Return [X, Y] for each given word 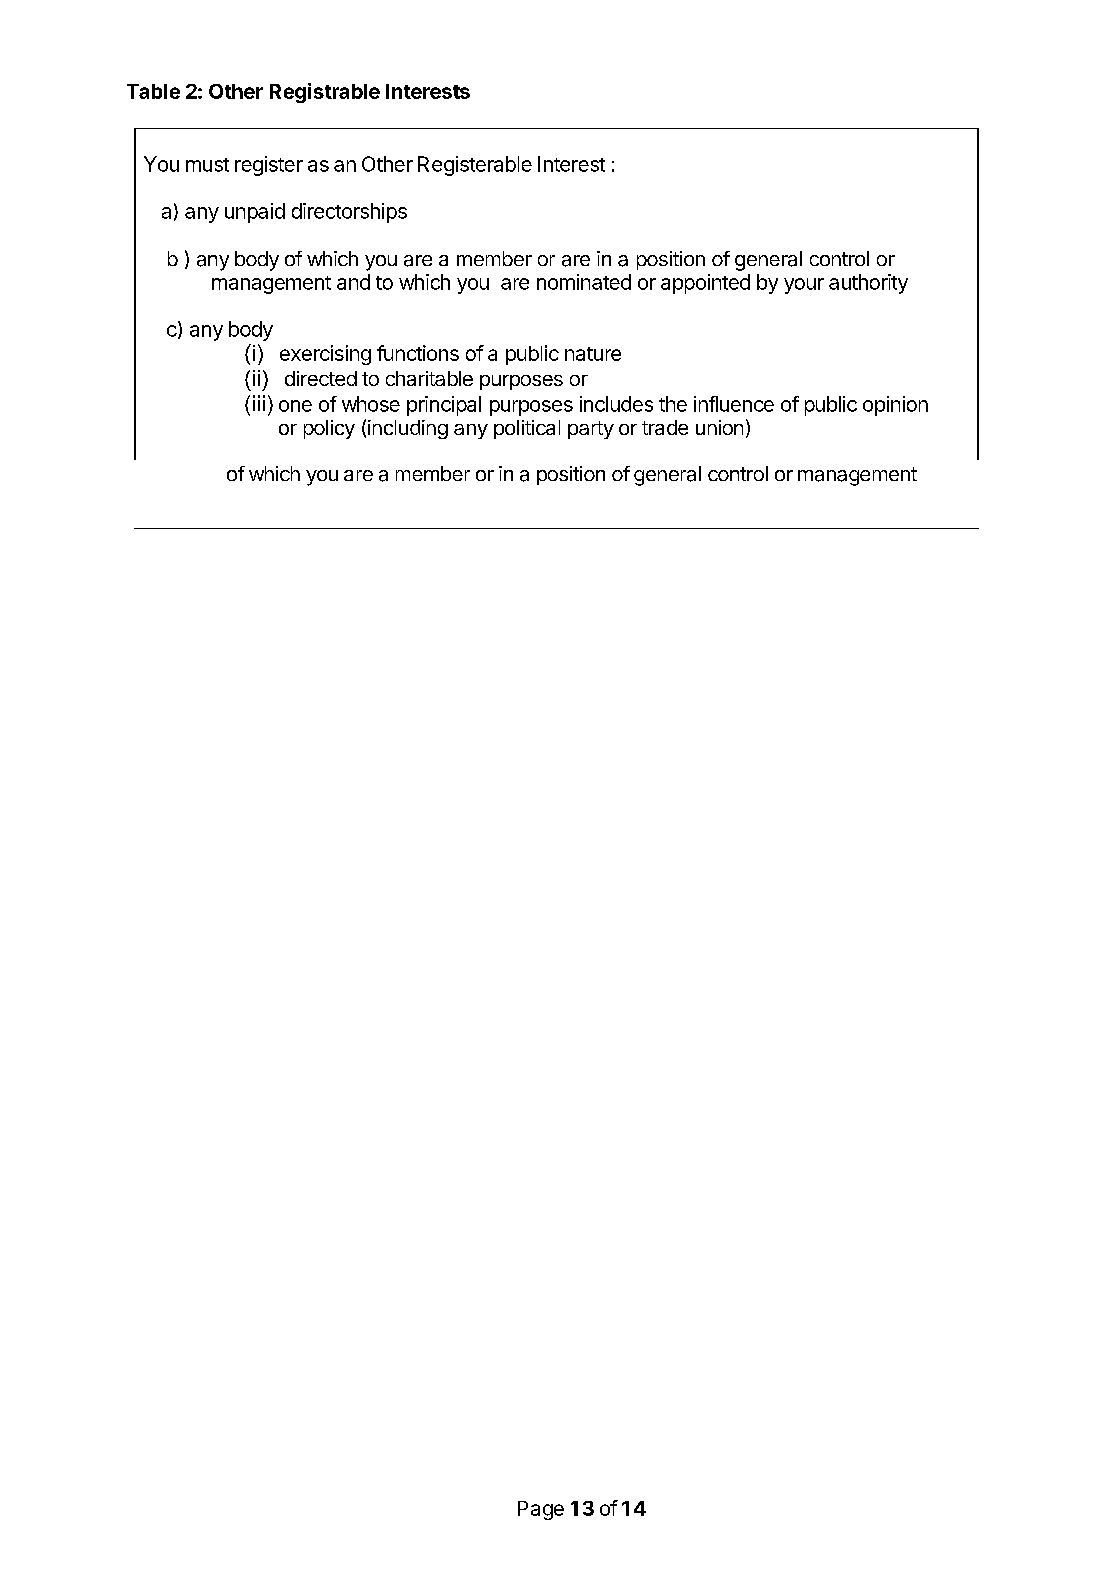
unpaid [255, 213]
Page [541, 1510]
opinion [895, 406]
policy [329, 429]
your [804, 286]
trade [665, 427]
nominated [584, 282]
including [408, 429]
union [719, 427]
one [295, 406]
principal [444, 406]
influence [734, 404]
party [591, 430]
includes [616, 404]
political [527, 429]
